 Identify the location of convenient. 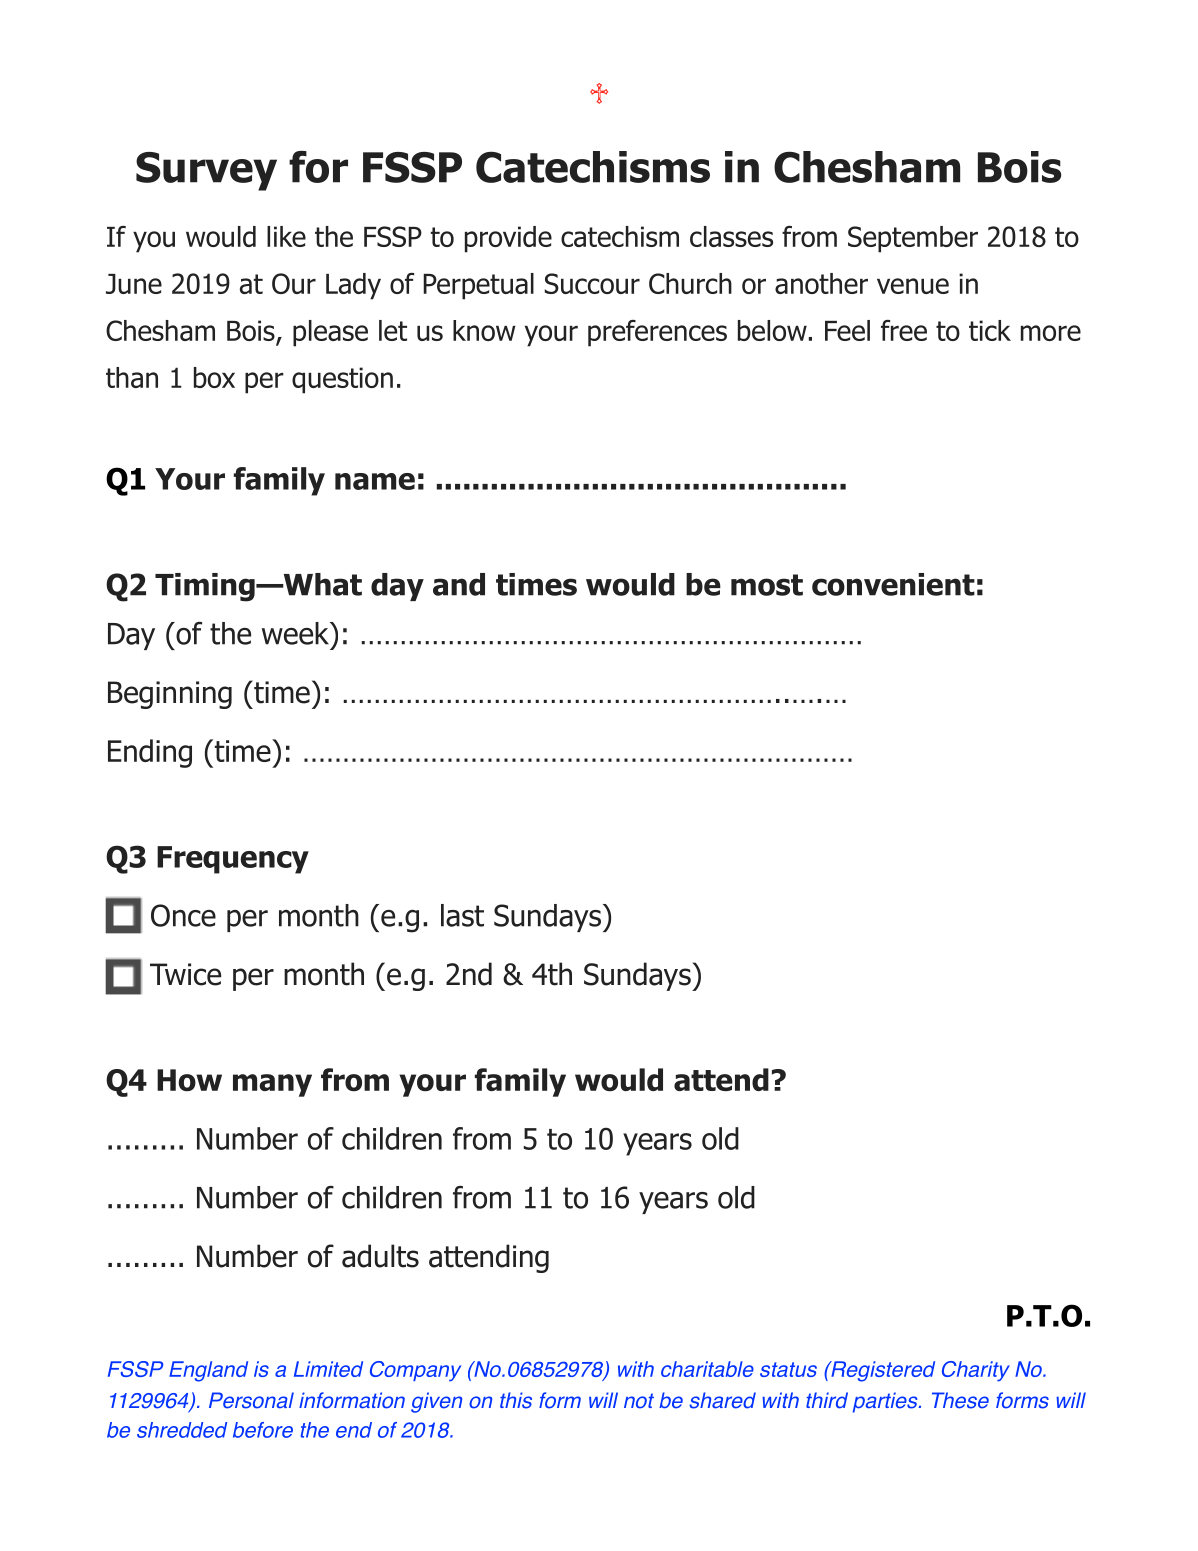
(893, 584).
